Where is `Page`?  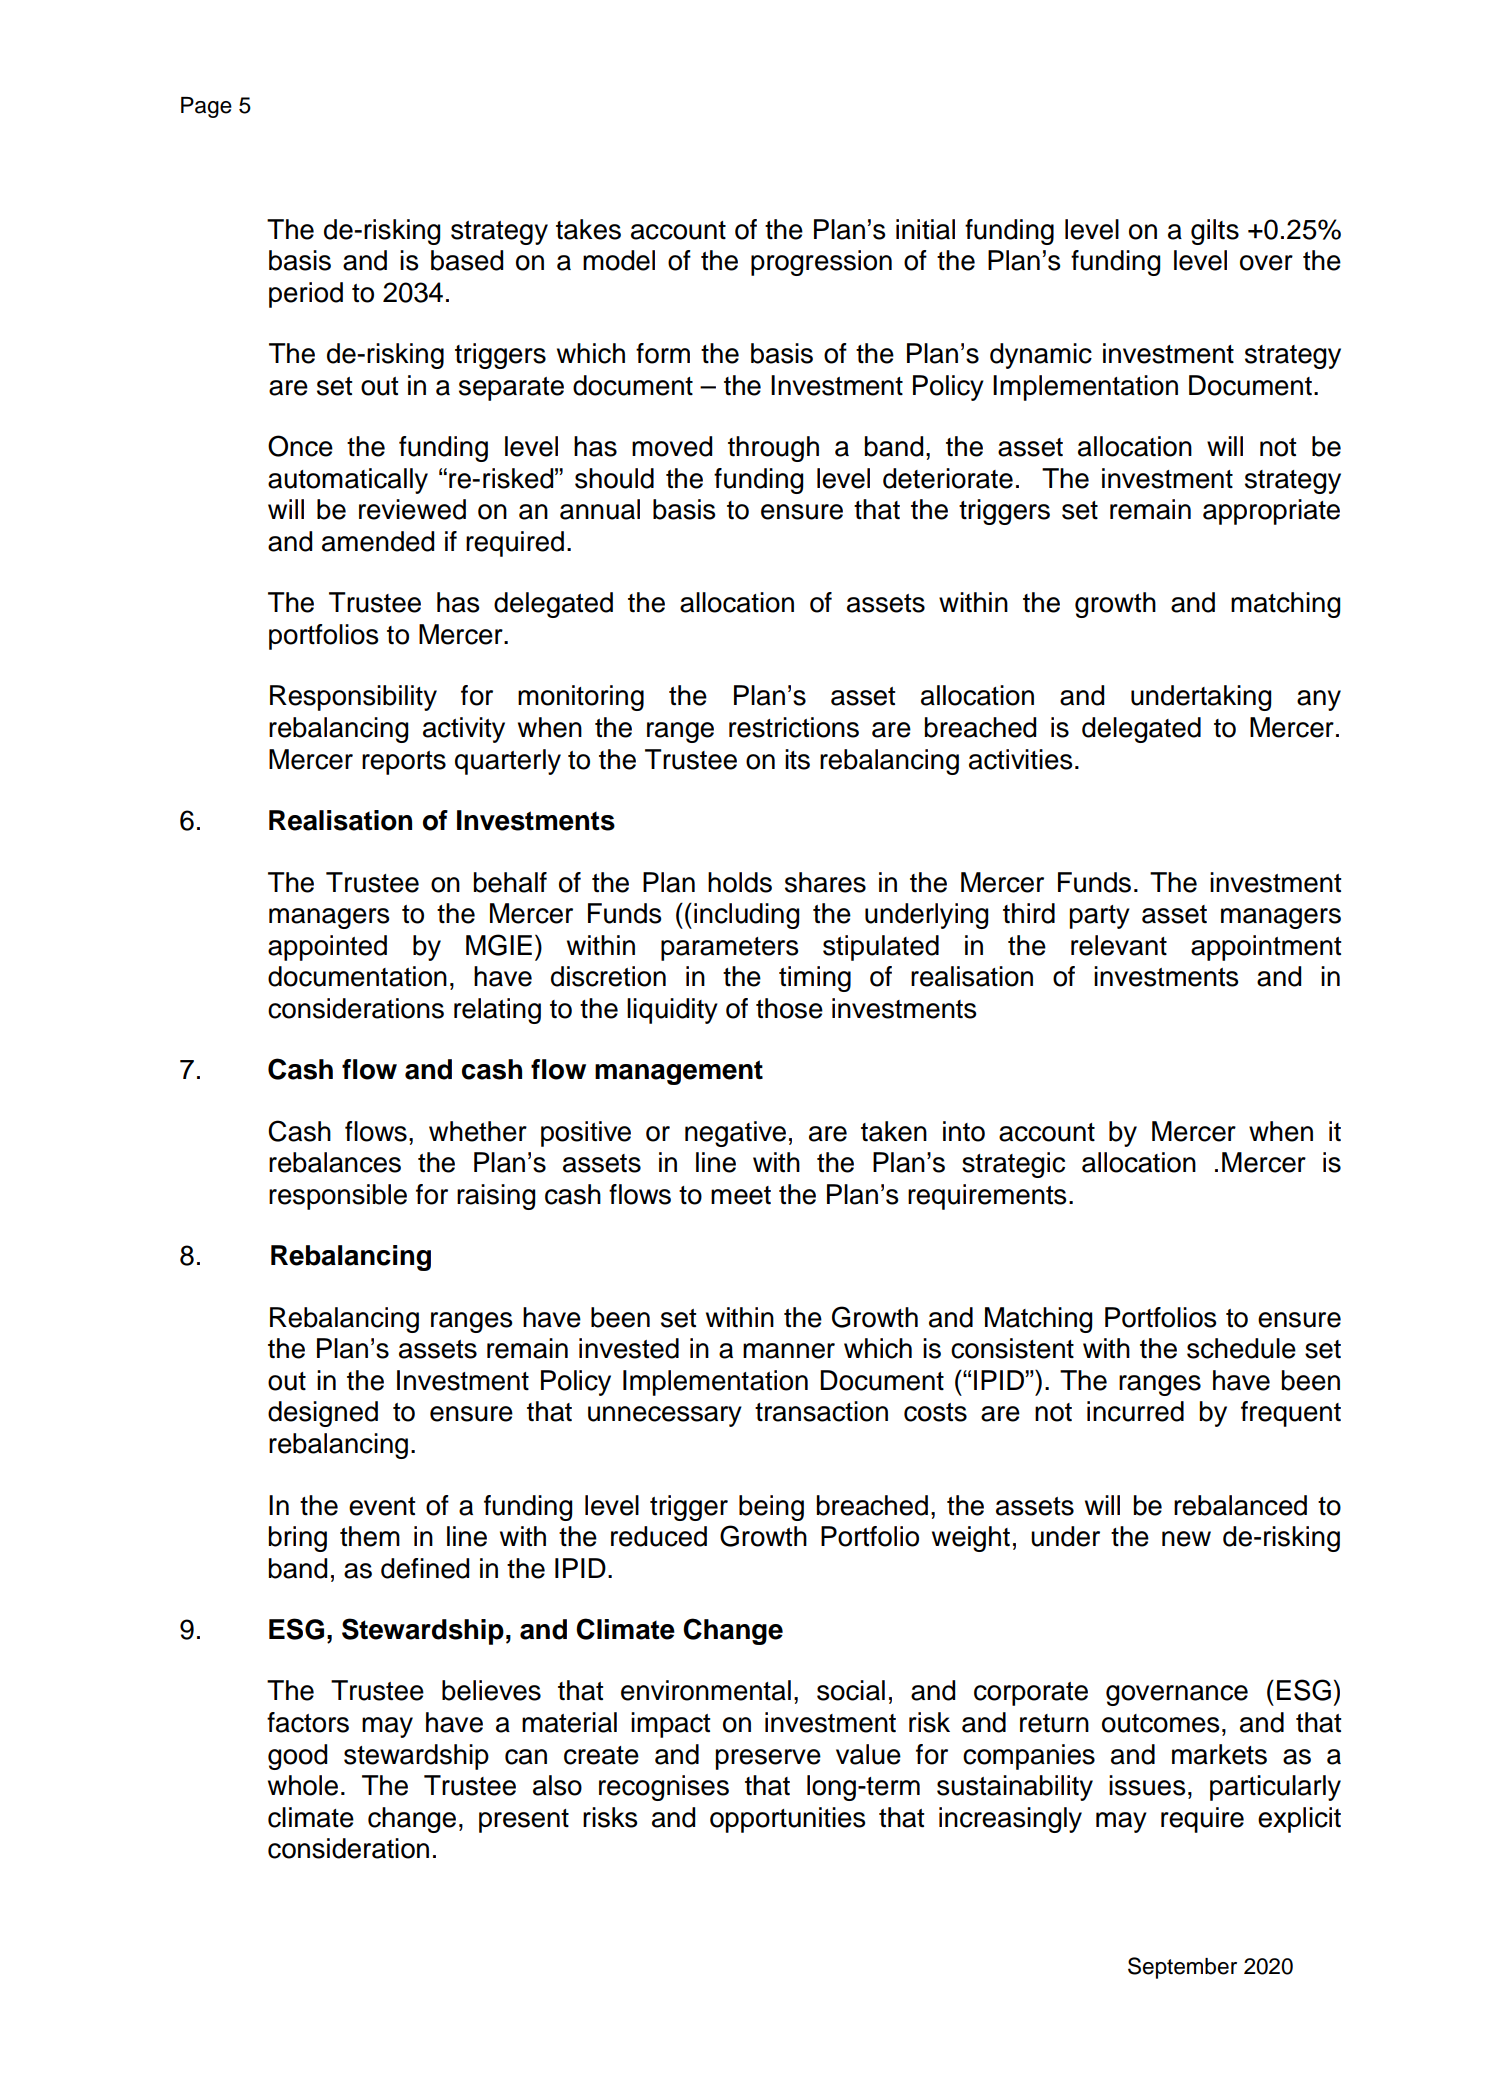
Page is located at coordinates (206, 107).
